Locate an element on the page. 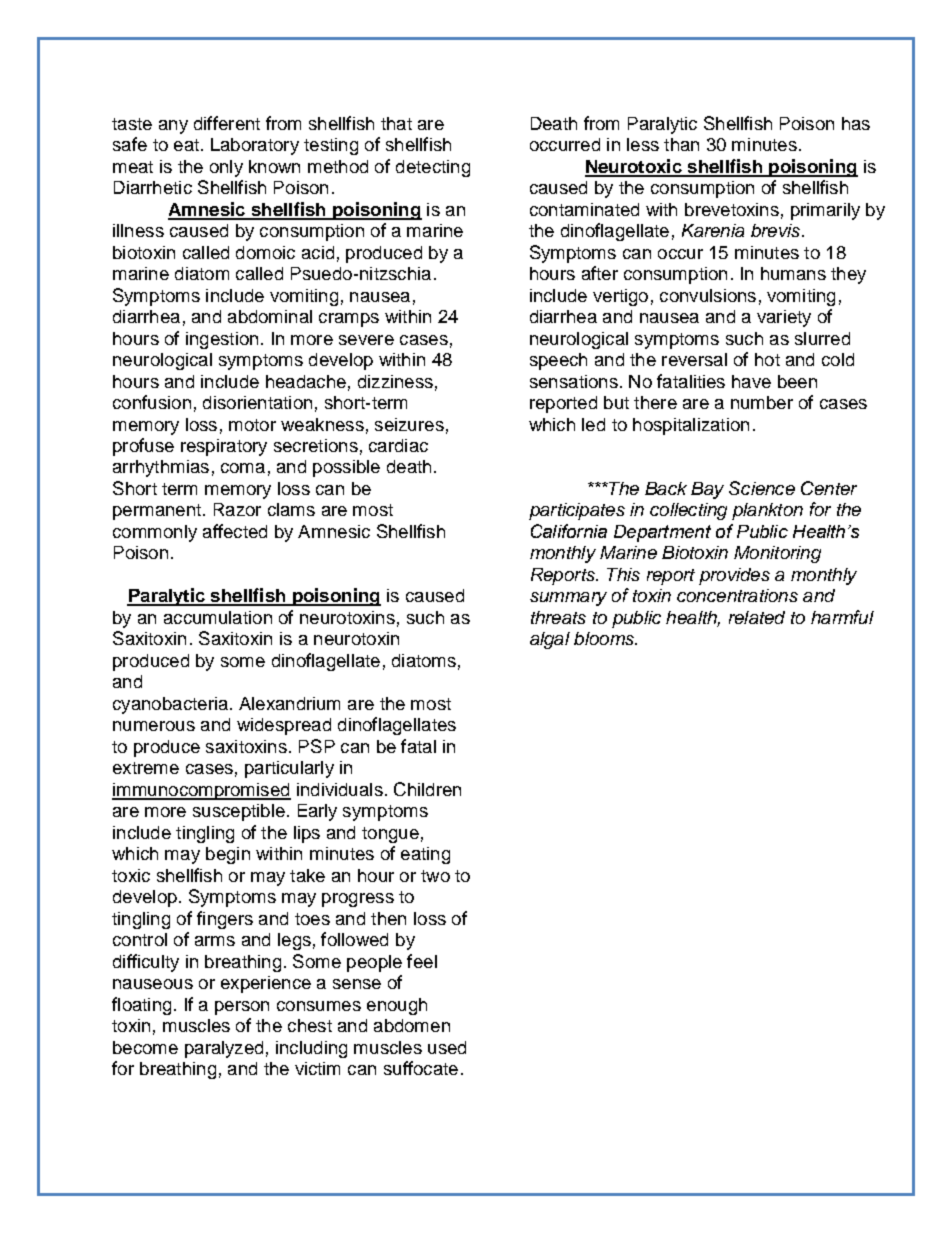  begin is located at coordinates (228, 855).
